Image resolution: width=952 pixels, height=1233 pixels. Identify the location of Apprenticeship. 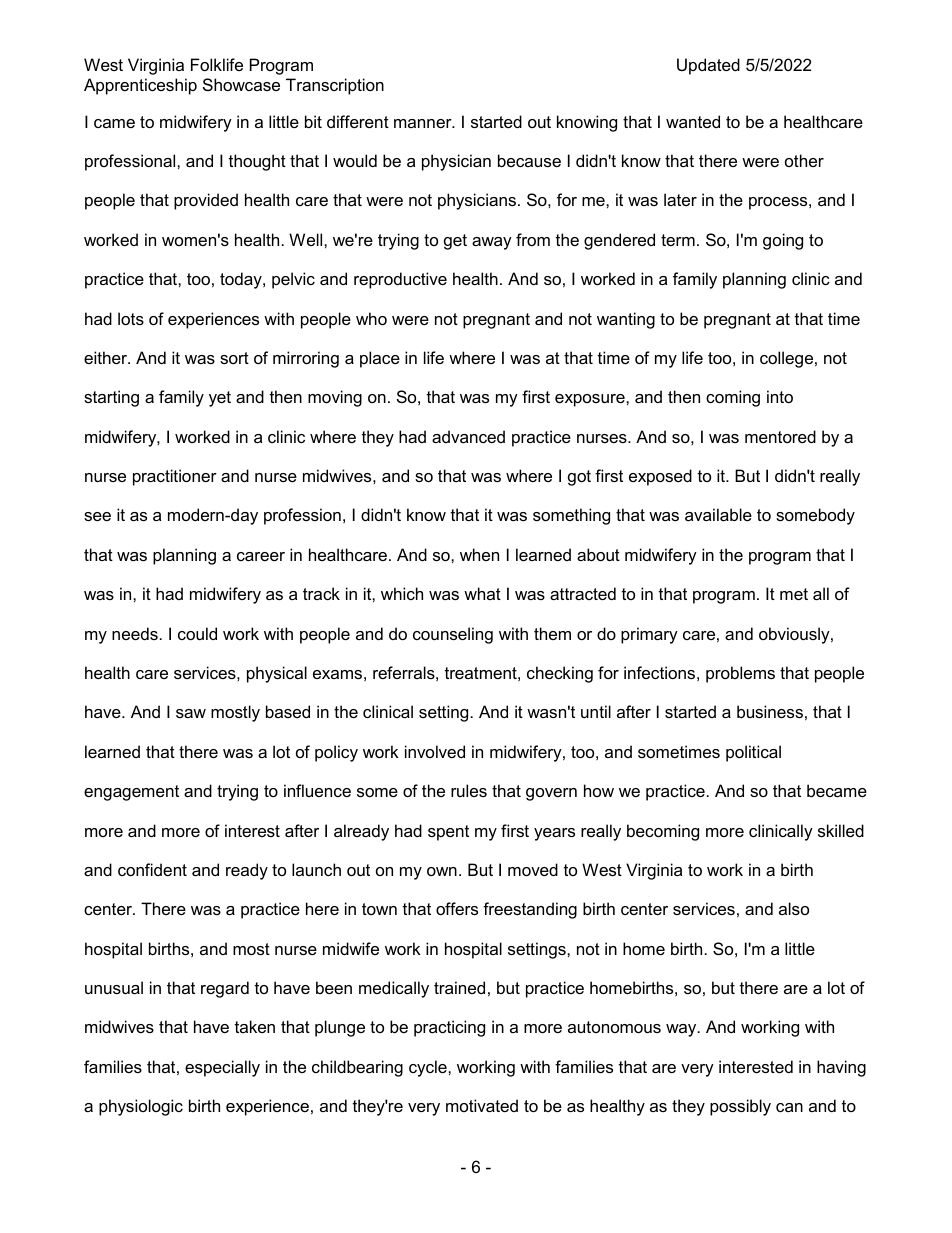
(140, 86).
